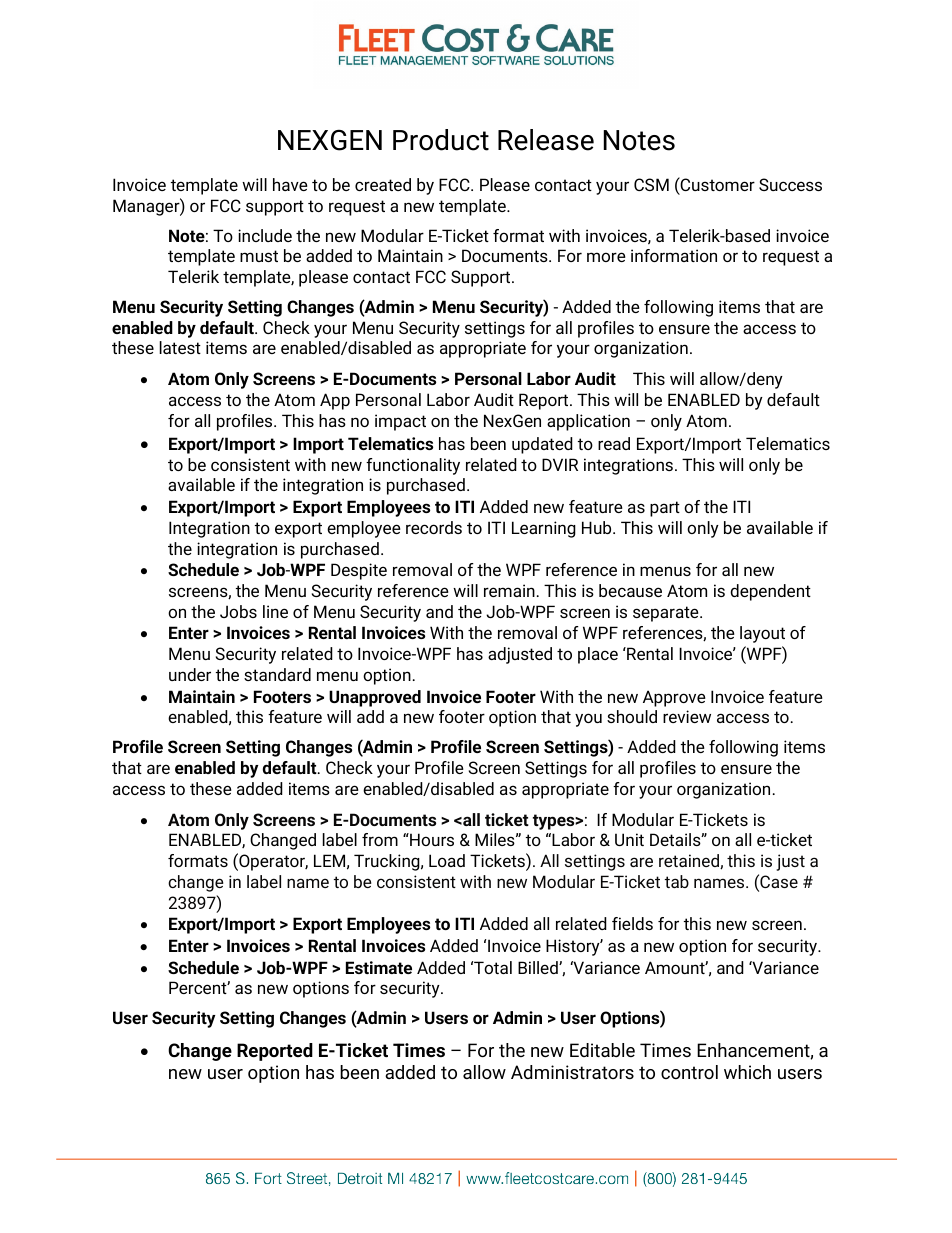 The height and width of the screenshot is (1233, 952). I want to click on impact, so click(400, 422).
